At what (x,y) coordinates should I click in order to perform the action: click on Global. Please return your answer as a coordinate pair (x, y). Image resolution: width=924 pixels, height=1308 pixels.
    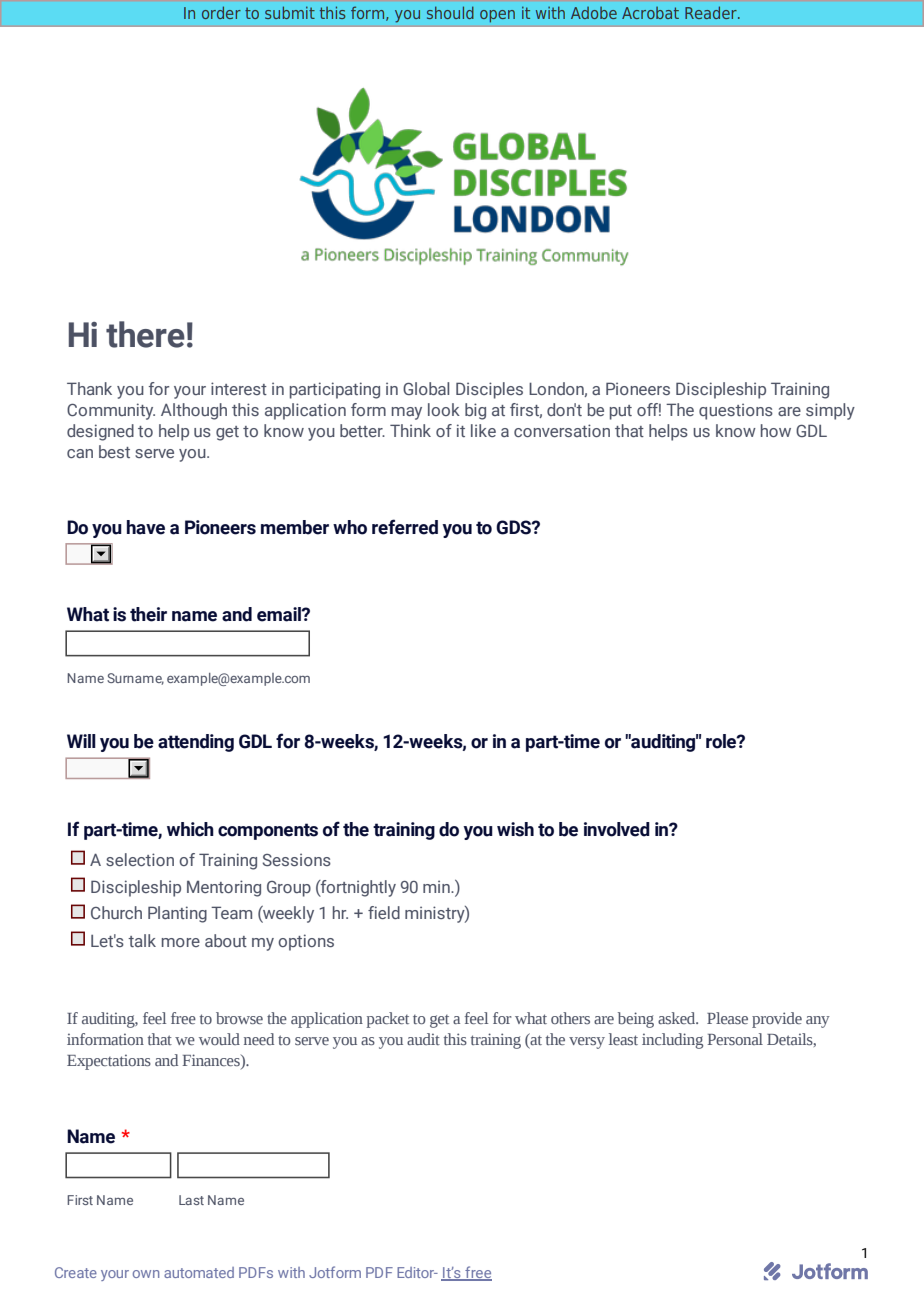
    Looking at the image, I should click on (426, 388).
